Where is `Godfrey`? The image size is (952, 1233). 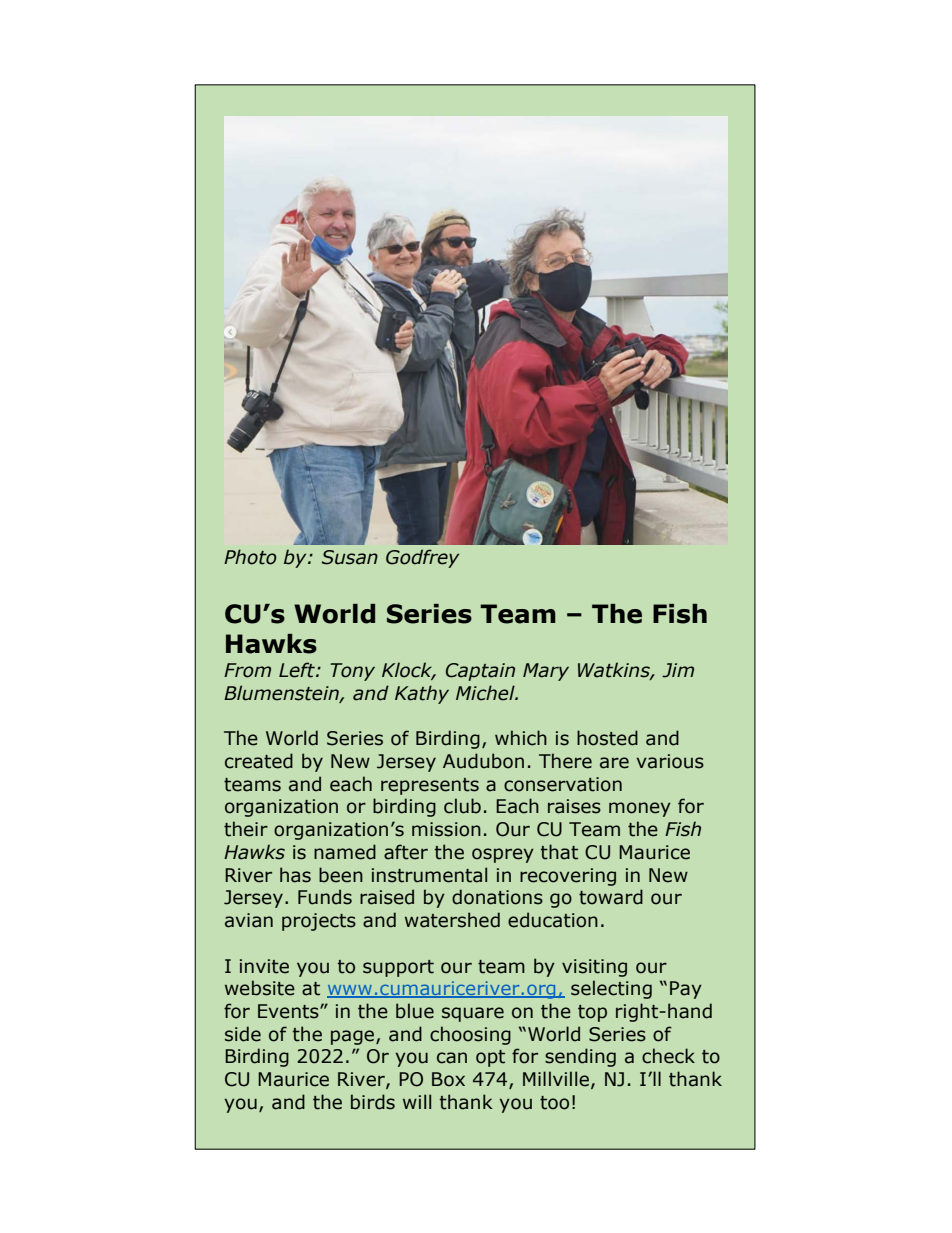 Godfrey is located at coordinates (422, 558).
